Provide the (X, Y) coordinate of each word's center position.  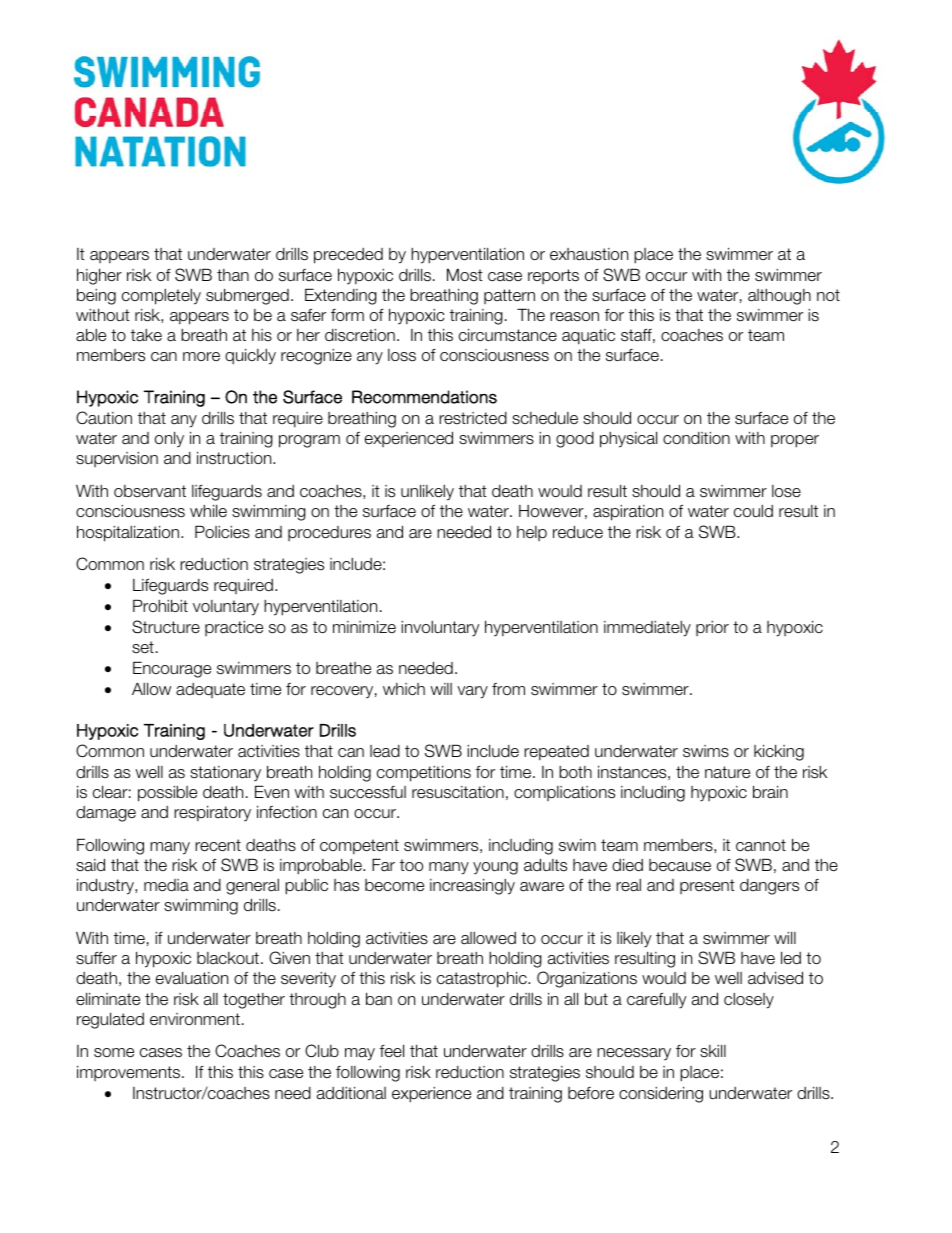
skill (713, 1051)
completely (161, 297)
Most (465, 275)
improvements (130, 1073)
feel (392, 1051)
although (779, 297)
